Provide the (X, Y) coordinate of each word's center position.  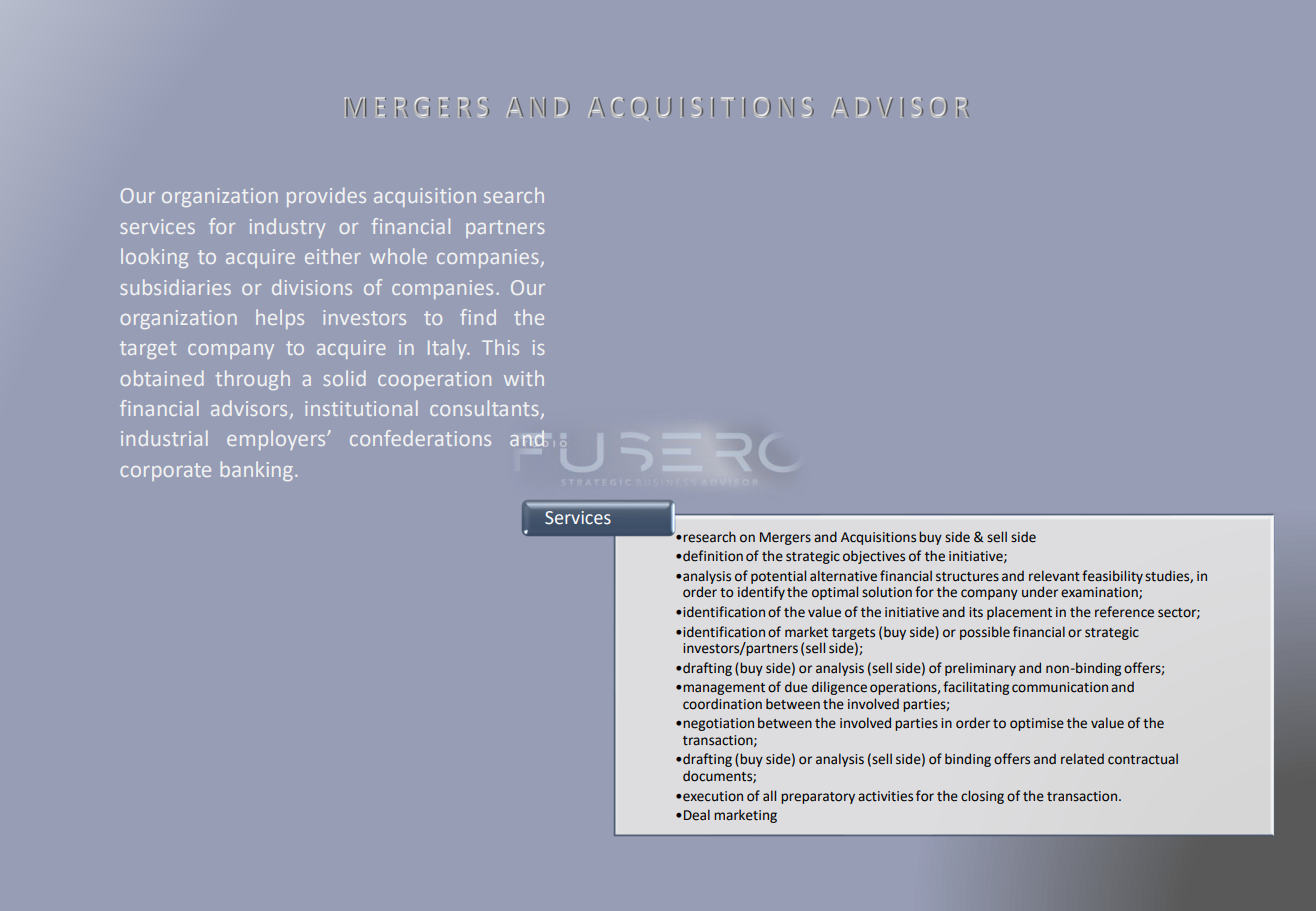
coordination (722, 704)
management (724, 689)
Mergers (785, 538)
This (500, 347)
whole (398, 256)
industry (287, 228)
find (478, 317)
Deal (697, 815)
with (524, 378)
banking (257, 471)
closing (982, 797)
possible (985, 633)
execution (712, 796)
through (253, 380)
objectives (874, 557)
